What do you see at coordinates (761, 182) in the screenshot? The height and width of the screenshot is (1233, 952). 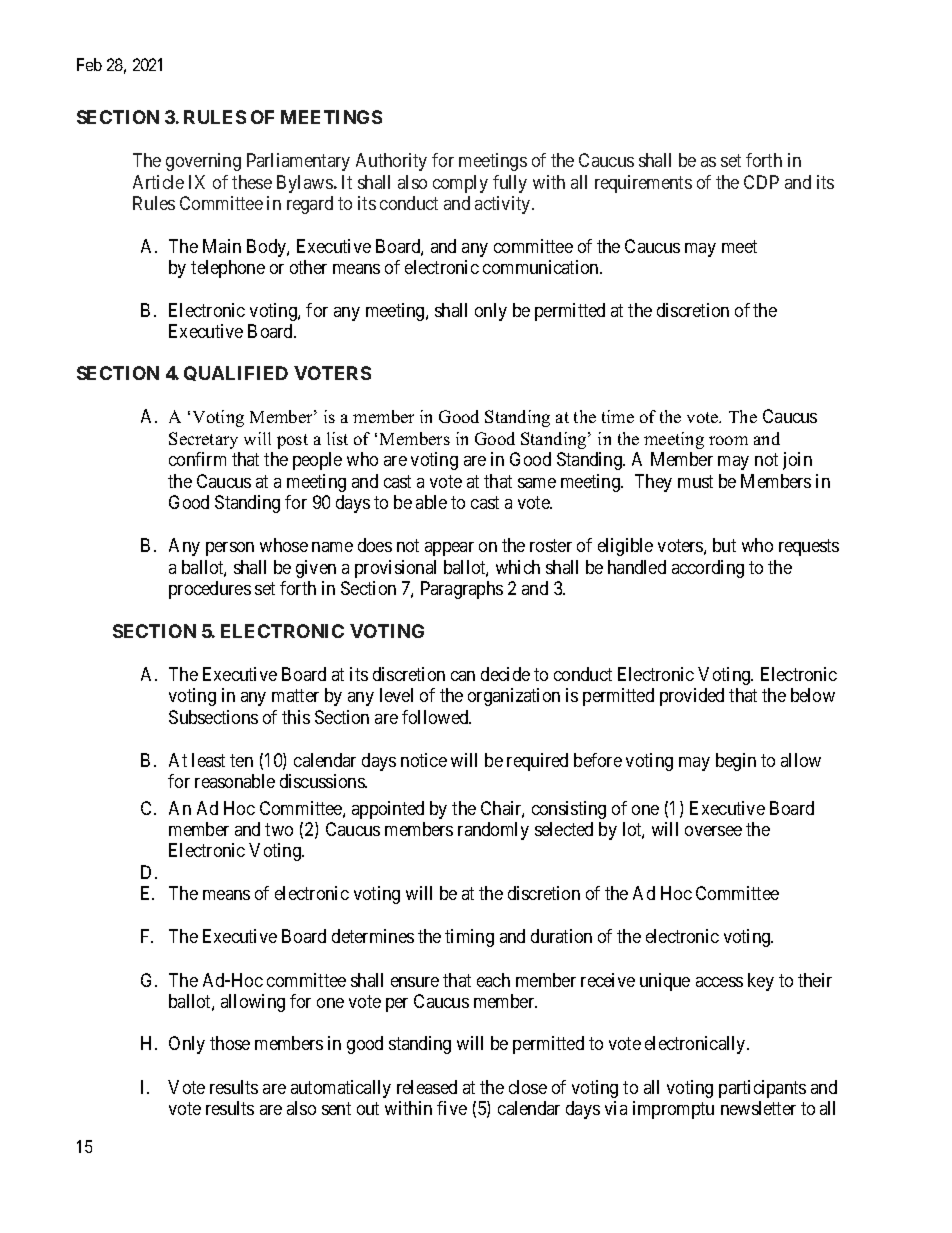 I see `CDP` at bounding box center [761, 182].
